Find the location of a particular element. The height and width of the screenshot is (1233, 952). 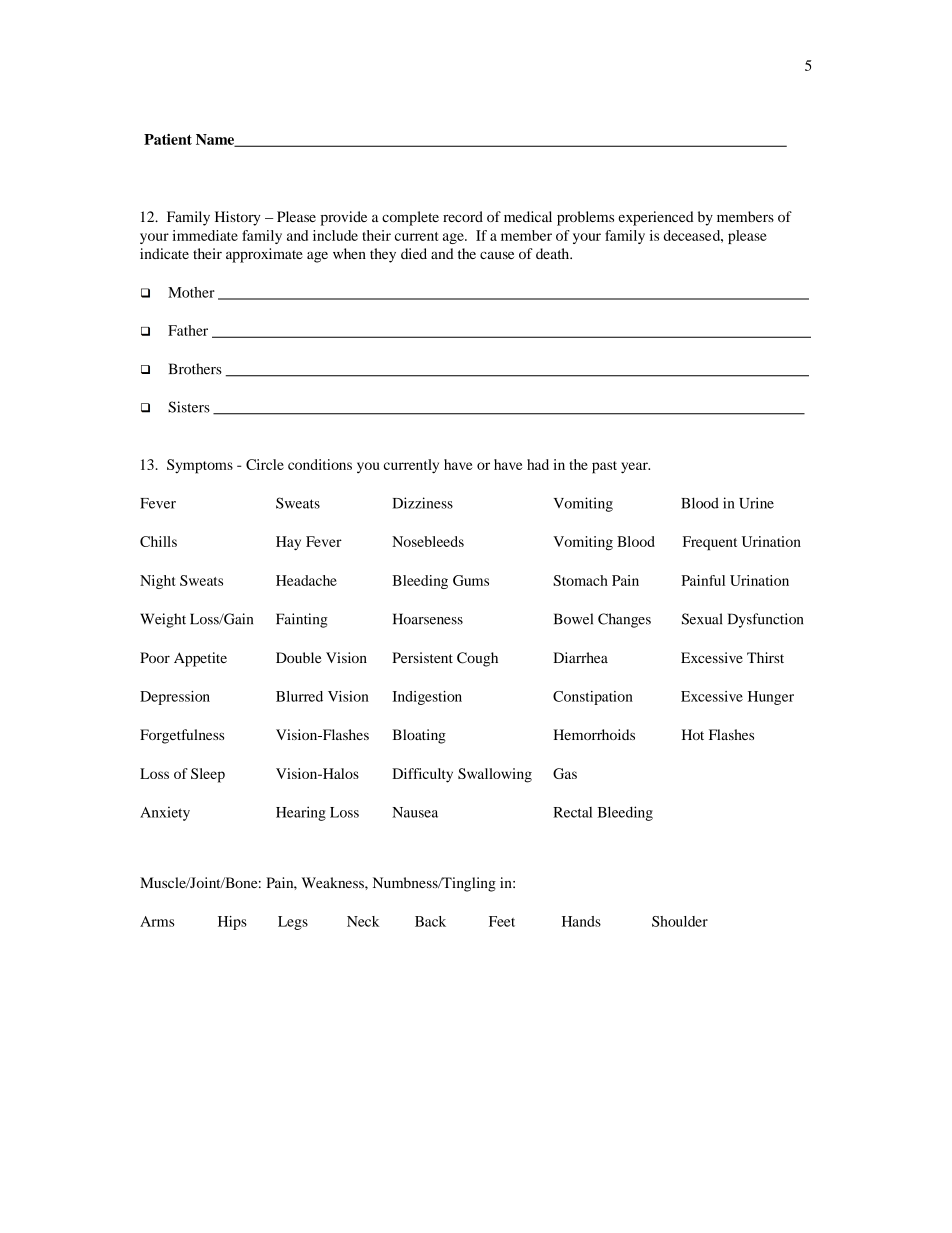

Hay is located at coordinates (288, 543).
